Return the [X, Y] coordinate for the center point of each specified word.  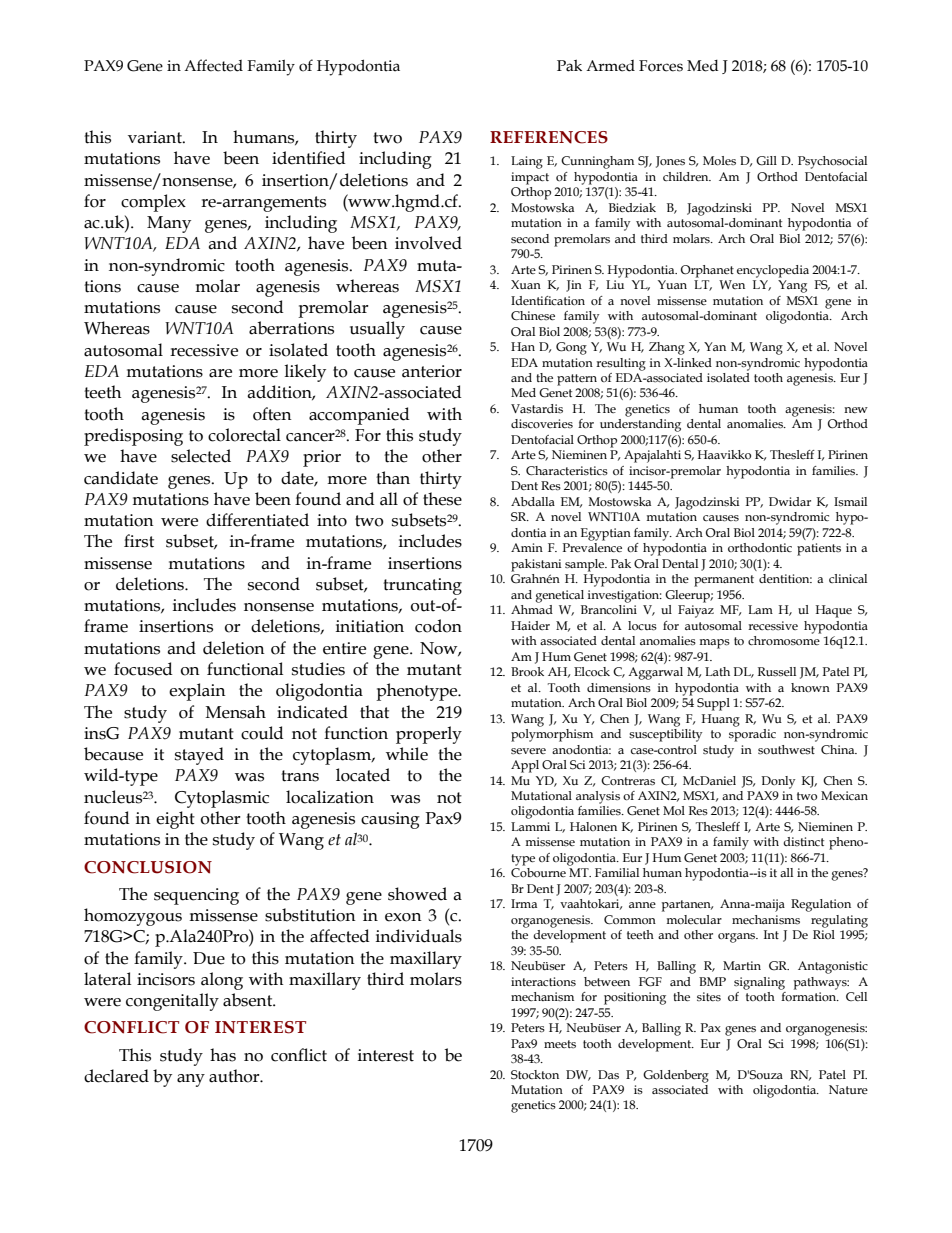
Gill [766, 161]
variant [156, 137]
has [223, 1055]
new [856, 410]
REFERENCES [549, 137]
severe [528, 751]
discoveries [542, 424]
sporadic [752, 734]
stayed [199, 756]
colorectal [244, 435]
